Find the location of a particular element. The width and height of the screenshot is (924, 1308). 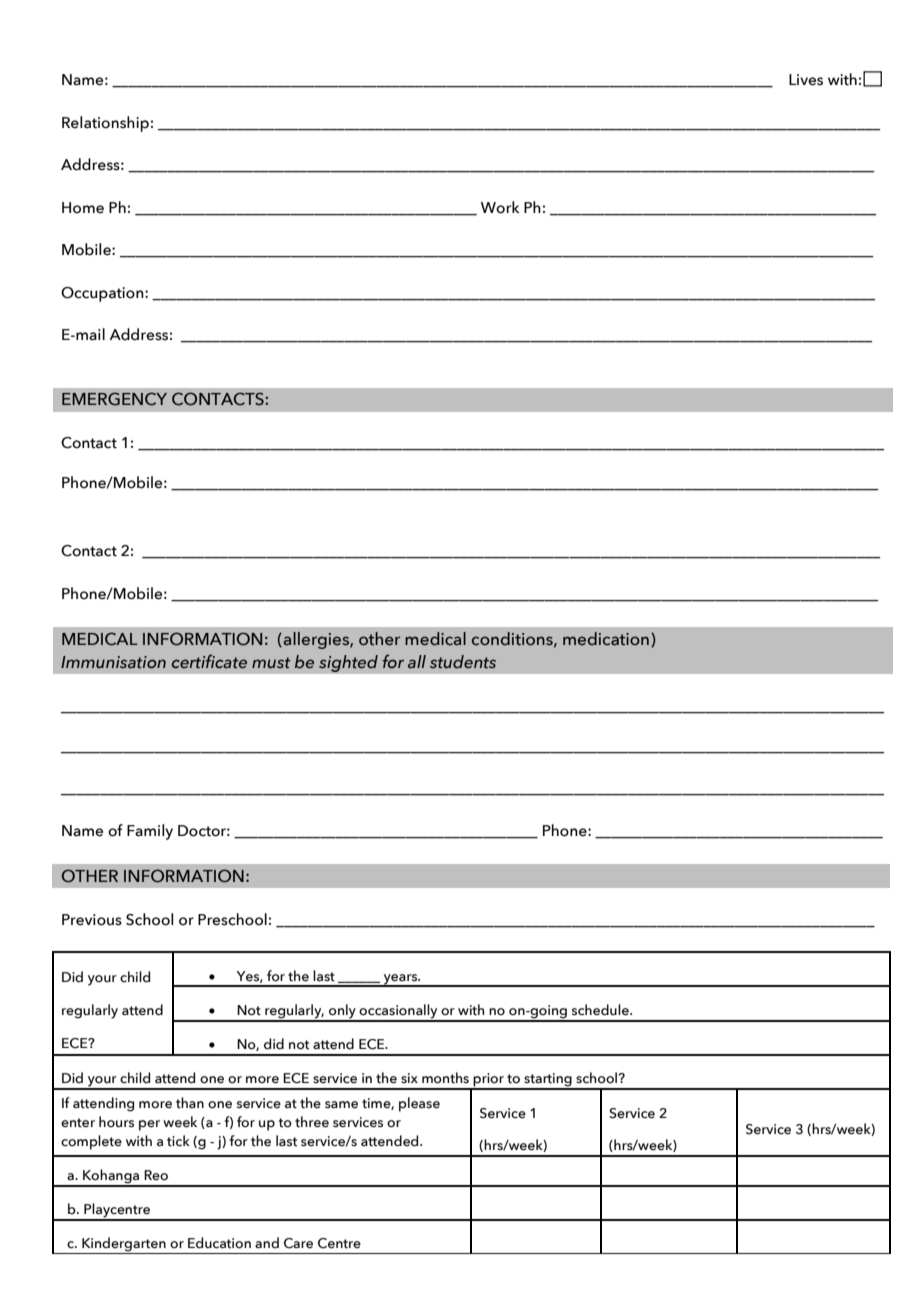

schedule is located at coordinates (601, 1010).
